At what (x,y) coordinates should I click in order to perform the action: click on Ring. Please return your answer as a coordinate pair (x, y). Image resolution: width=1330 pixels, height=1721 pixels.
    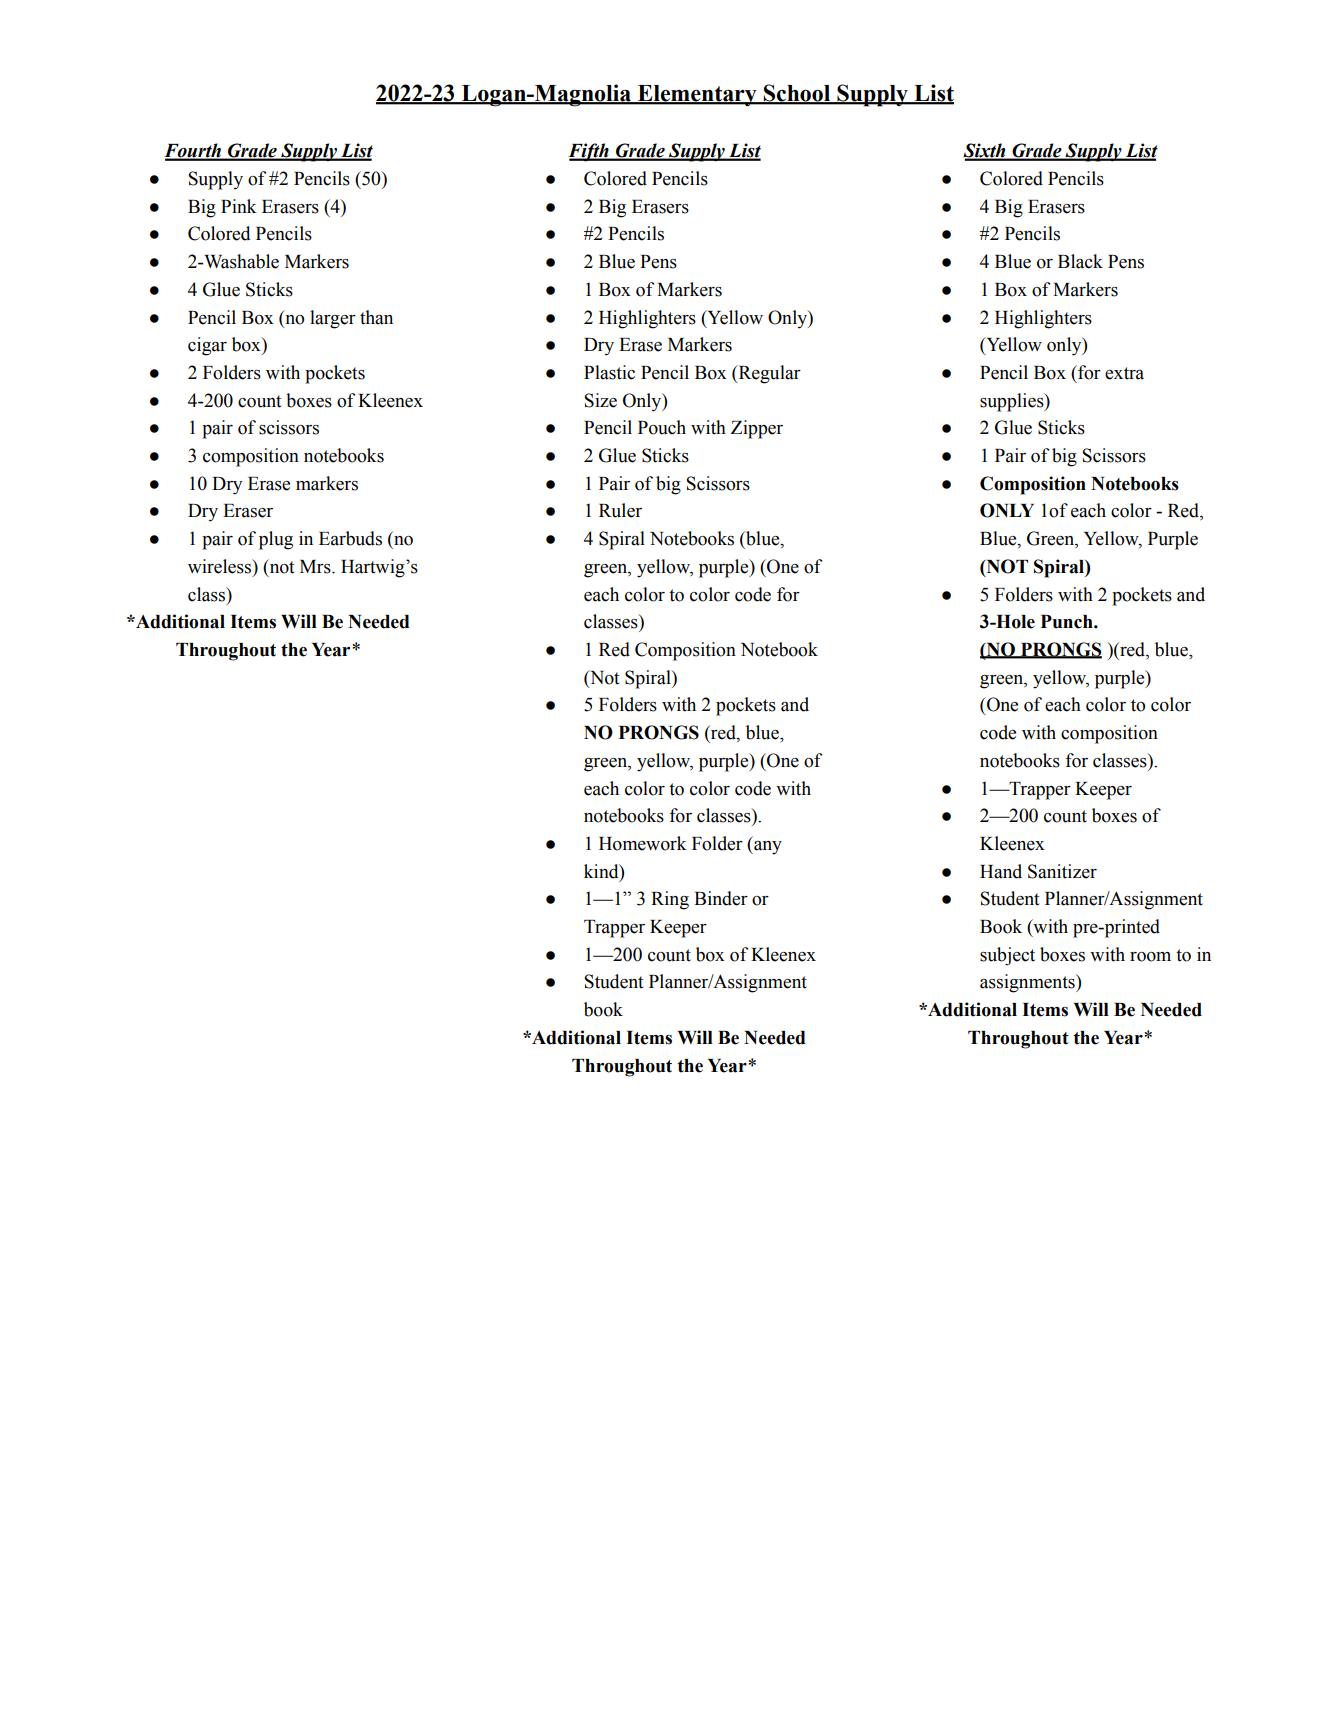
    Looking at the image, I should click on (670, 900).
